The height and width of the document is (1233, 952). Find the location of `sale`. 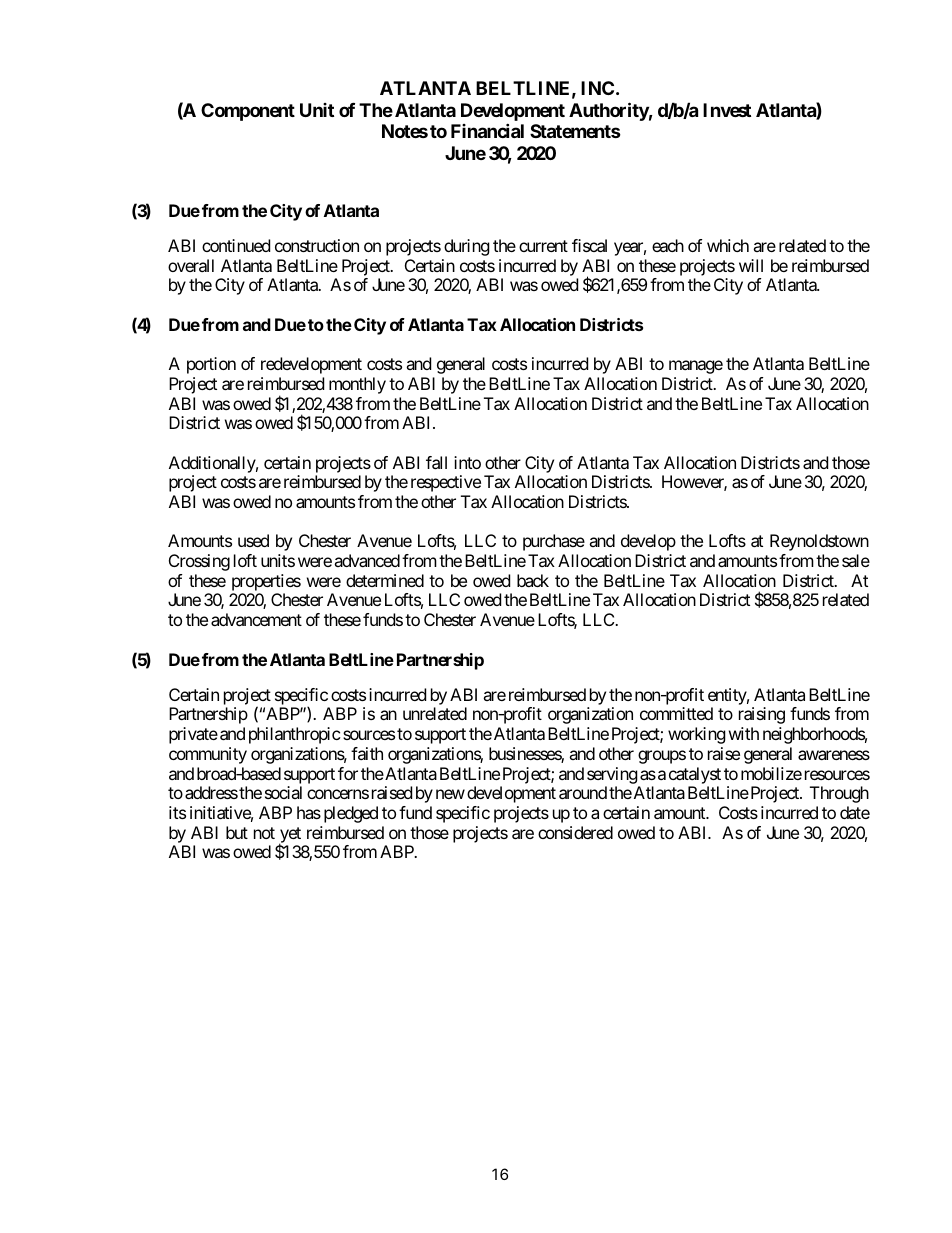

sale is located at coordinates (856, 560).
